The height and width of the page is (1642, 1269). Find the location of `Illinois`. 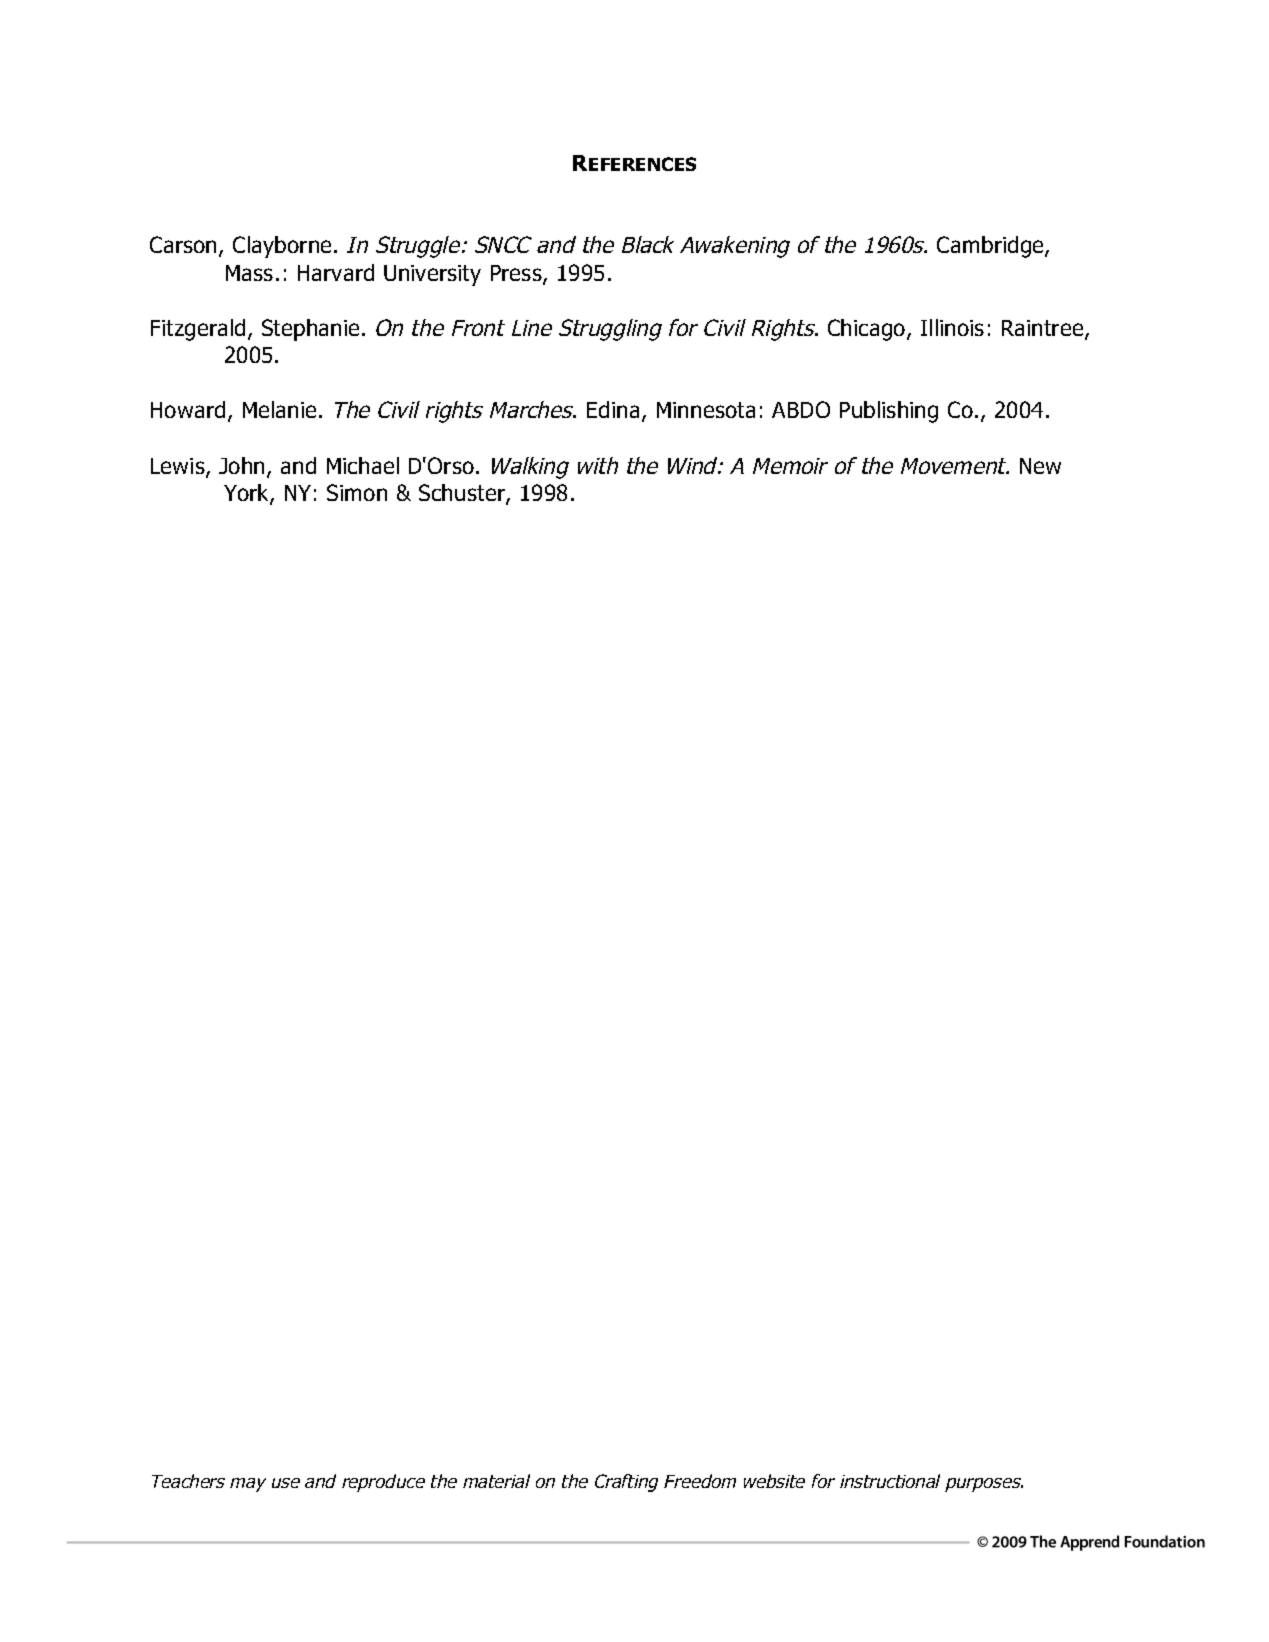

Illinois is located at coordinates (952, 327).
